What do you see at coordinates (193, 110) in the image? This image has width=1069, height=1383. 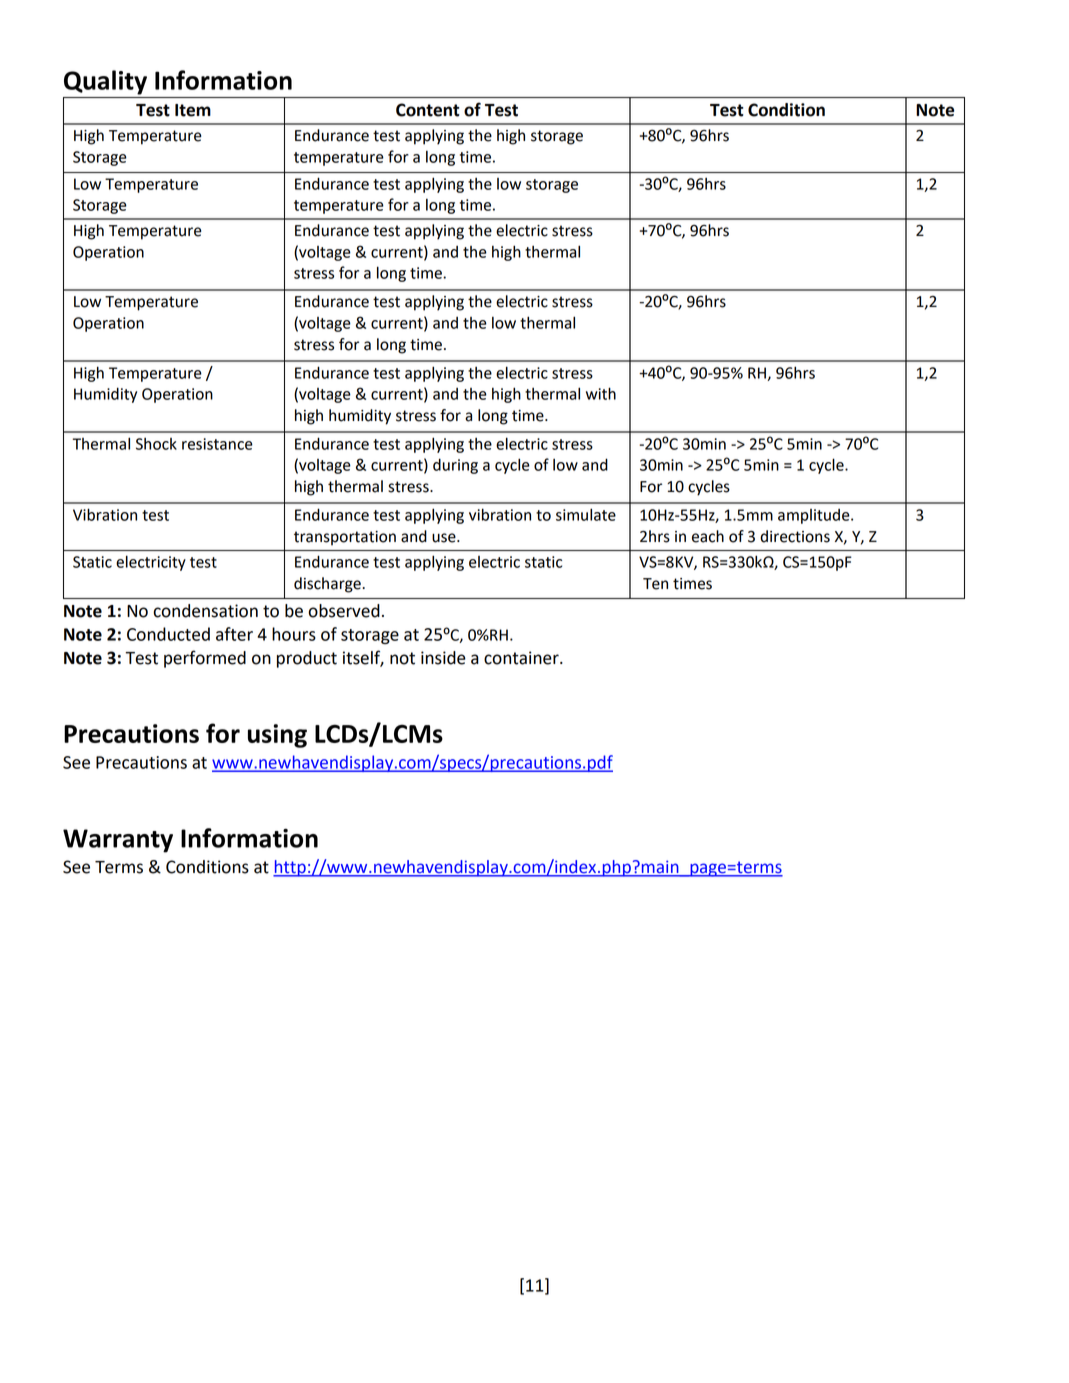 I see `Item` at bounding box center [193, 110].
